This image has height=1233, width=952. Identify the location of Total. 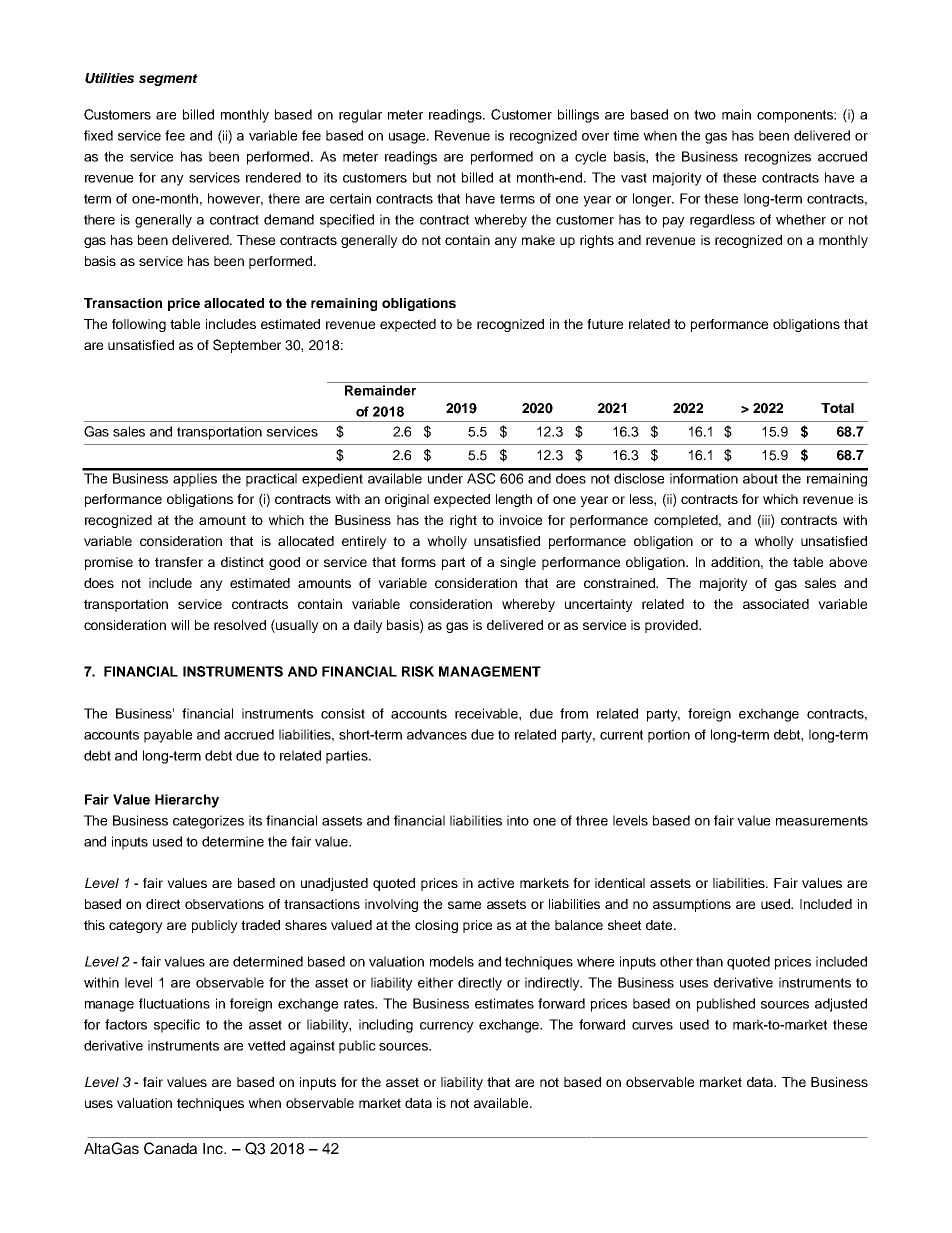
(837, 408).
